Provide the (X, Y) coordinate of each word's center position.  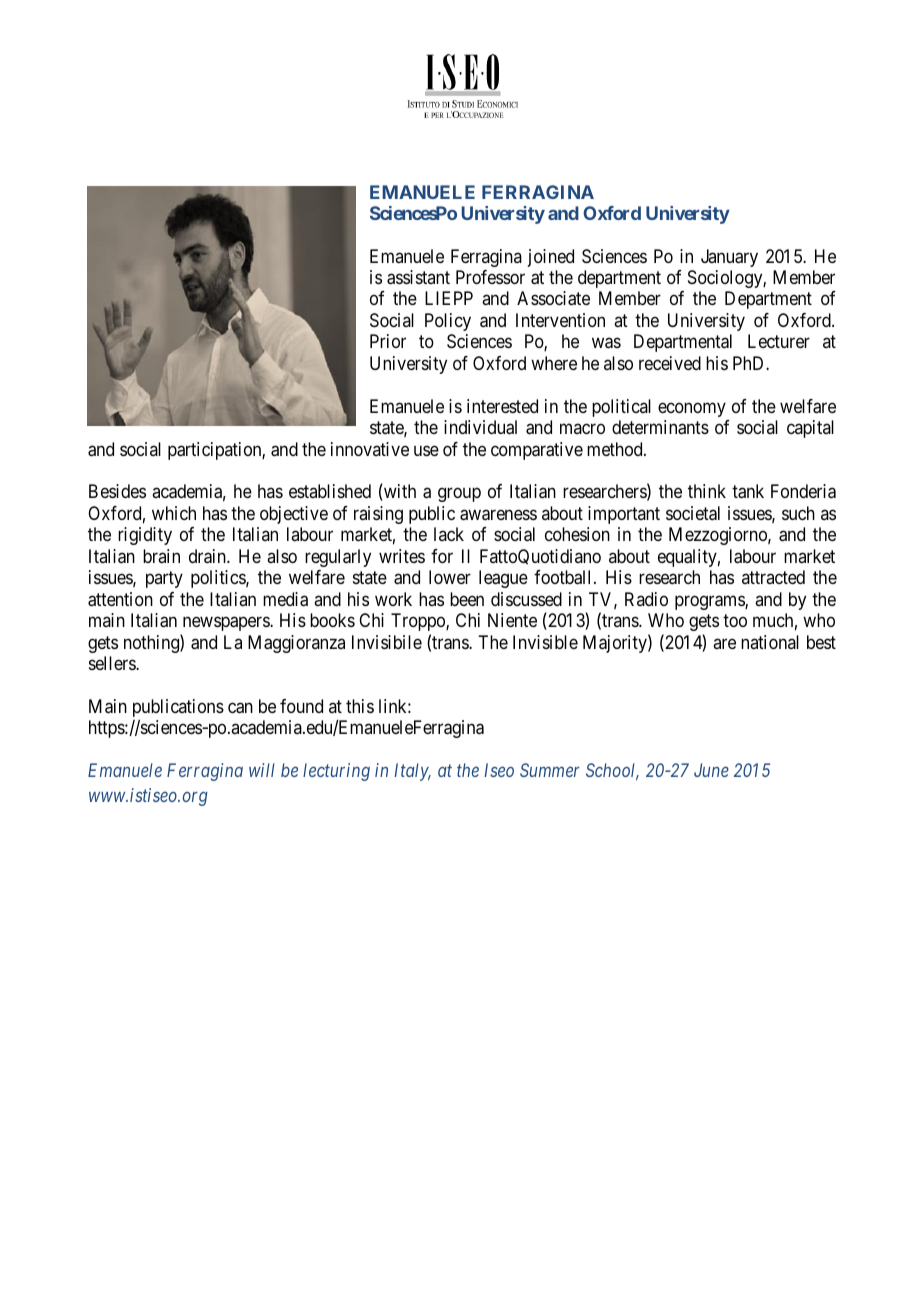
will (262, 770)
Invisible (545, 642)
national (770, 642)
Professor (490, 277)
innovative (370, 449)
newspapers (227, 624)
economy (692, 409)
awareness (498, 515)
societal (693, 513)
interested (502, 406)
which (174, 513)
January (729, 258)
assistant (418, 277)
